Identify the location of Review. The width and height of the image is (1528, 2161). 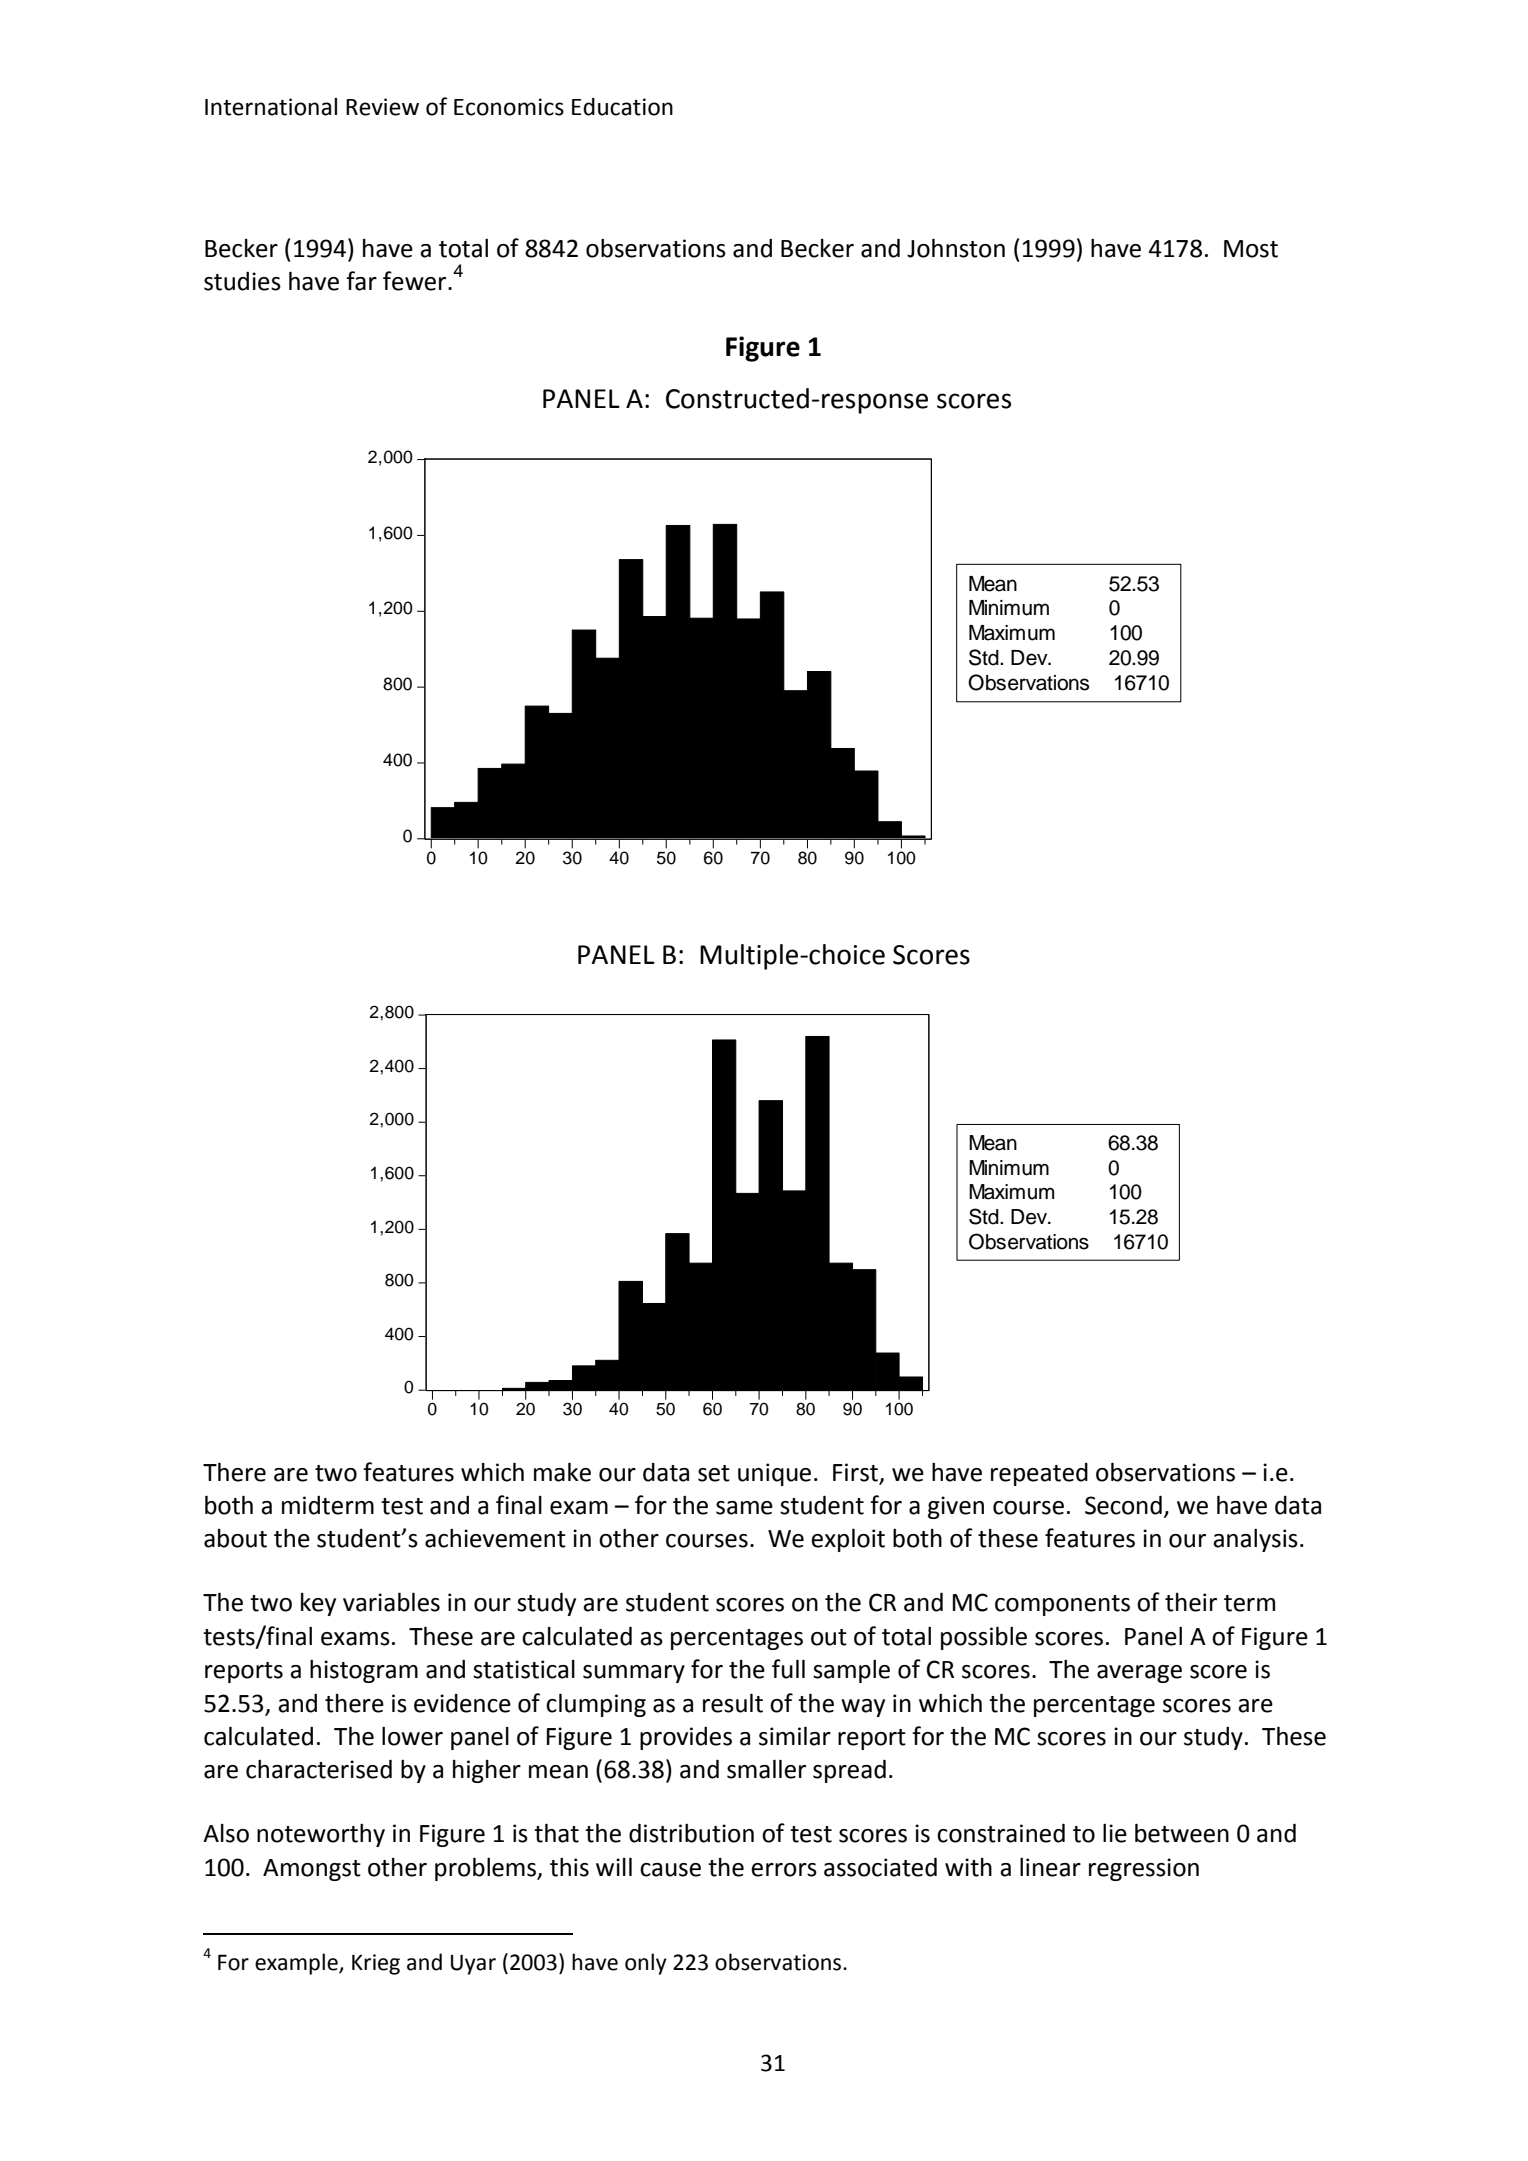
(382, 107).
